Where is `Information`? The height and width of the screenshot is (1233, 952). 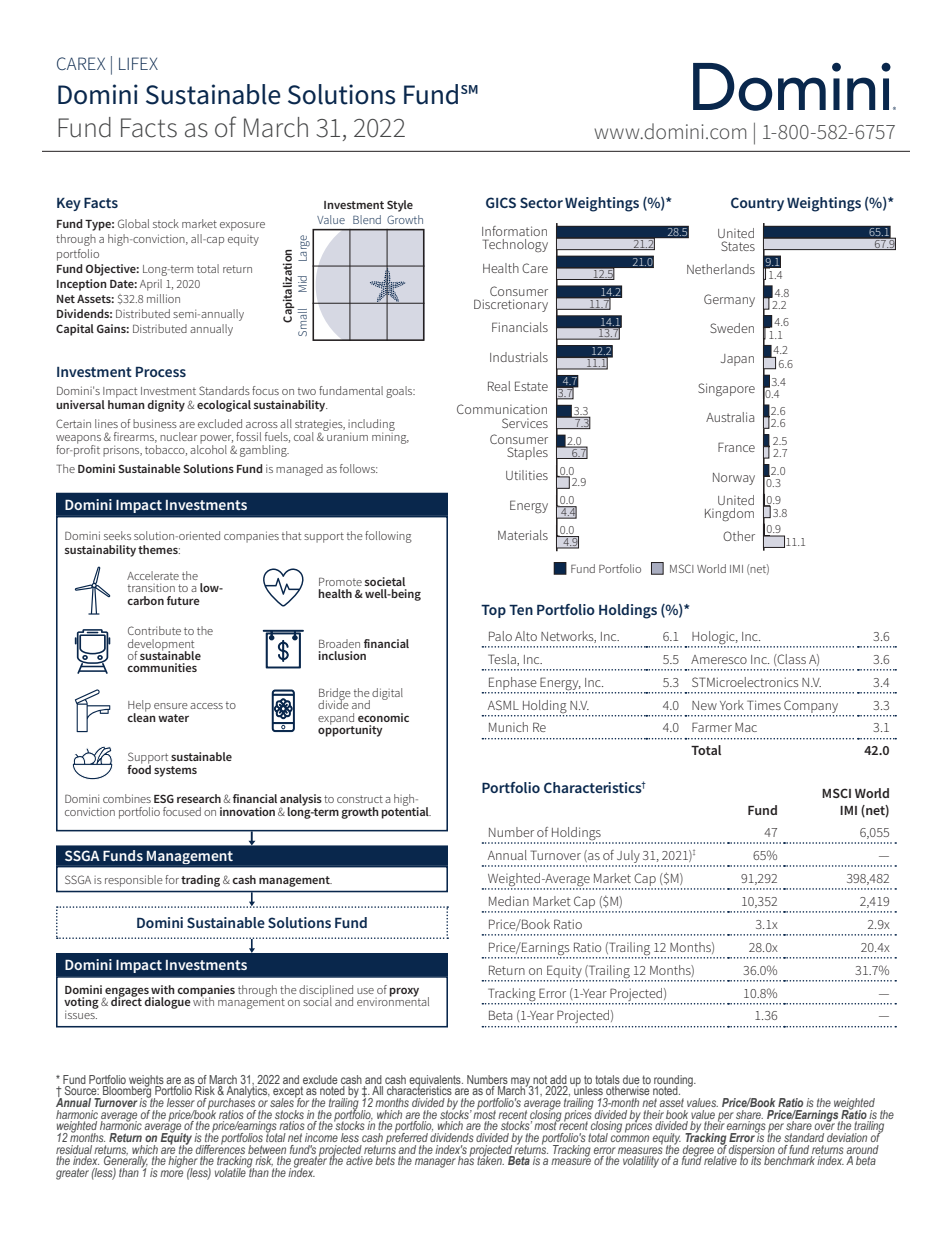
Information is located at coordinates (514, 231).
